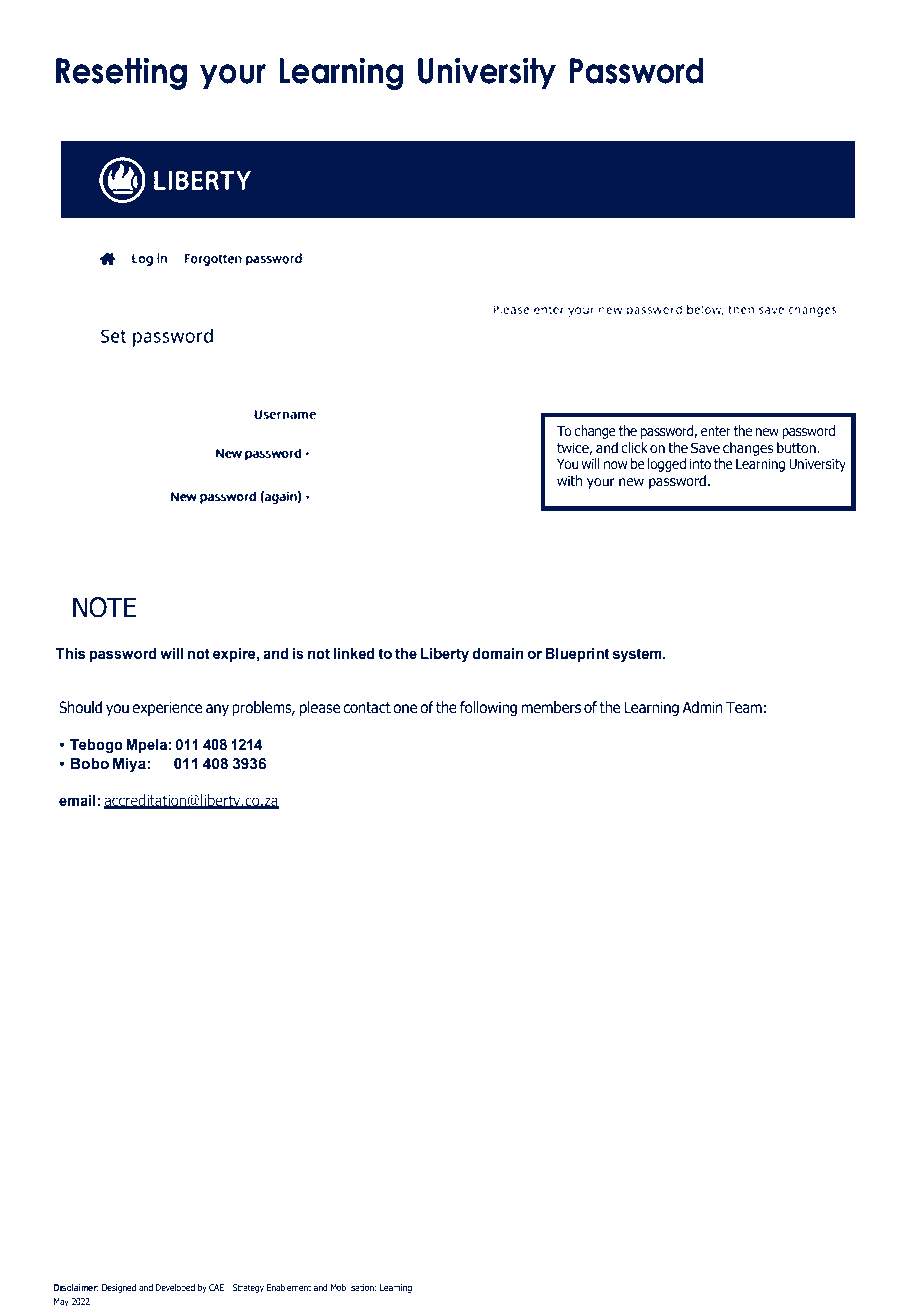 The height and width of the screenshot is (1307, 924). What do you see at coordinates (119, 1288) in the screenshot?
I see `Designed` at bounding box center [119, 1288].
